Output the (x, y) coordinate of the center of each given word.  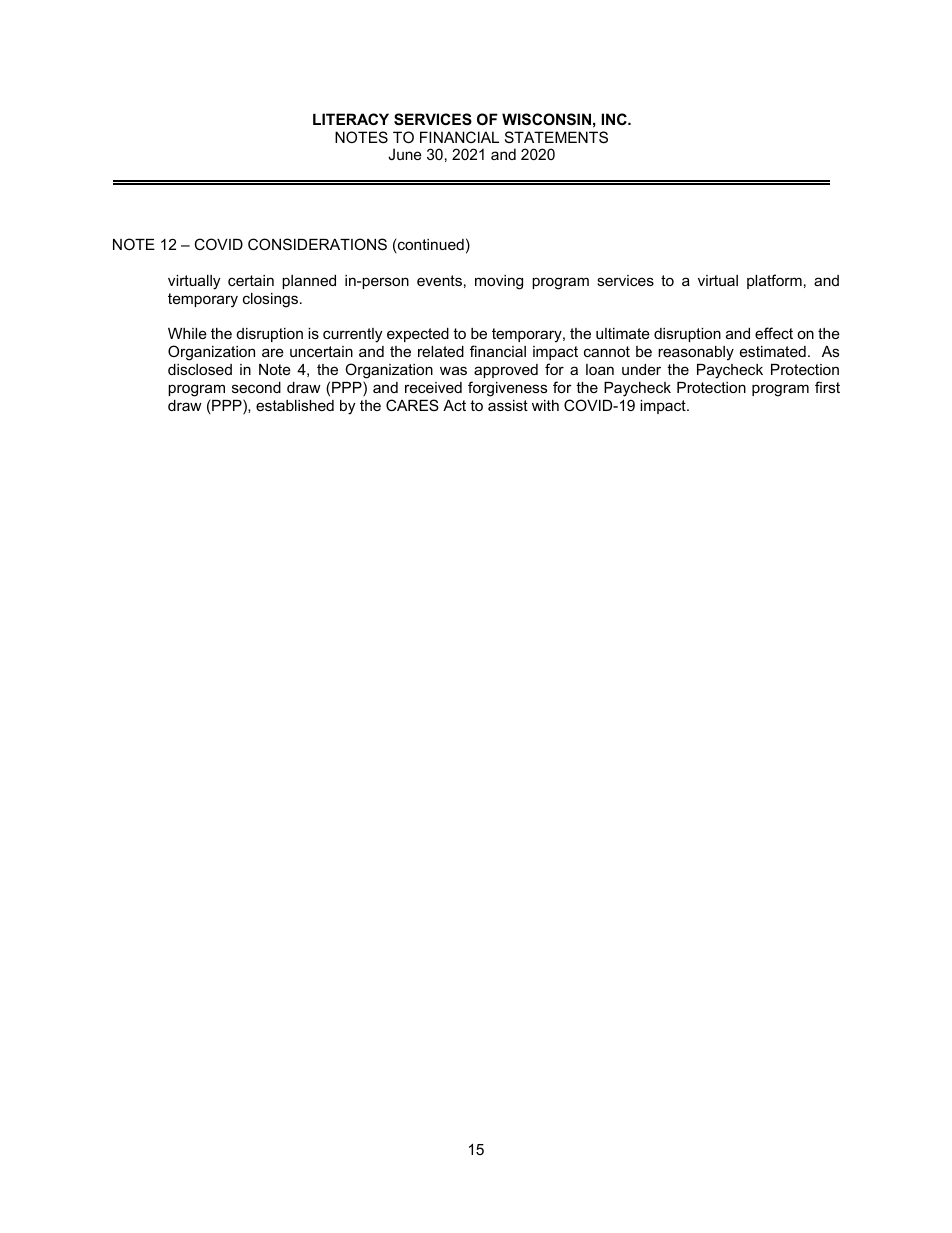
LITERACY (351, 119)
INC (615, 119)
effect (774, 333)
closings (270, 300)
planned (309, 282)
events (439, 280)
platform (774, 281)
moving (499, 282)
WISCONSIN (546, 119)
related (441, 351)
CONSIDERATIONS (317, 244)
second (256, 387)
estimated (773, 351)
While (187, 333)
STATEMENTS (556, 137)
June (405, 154)
